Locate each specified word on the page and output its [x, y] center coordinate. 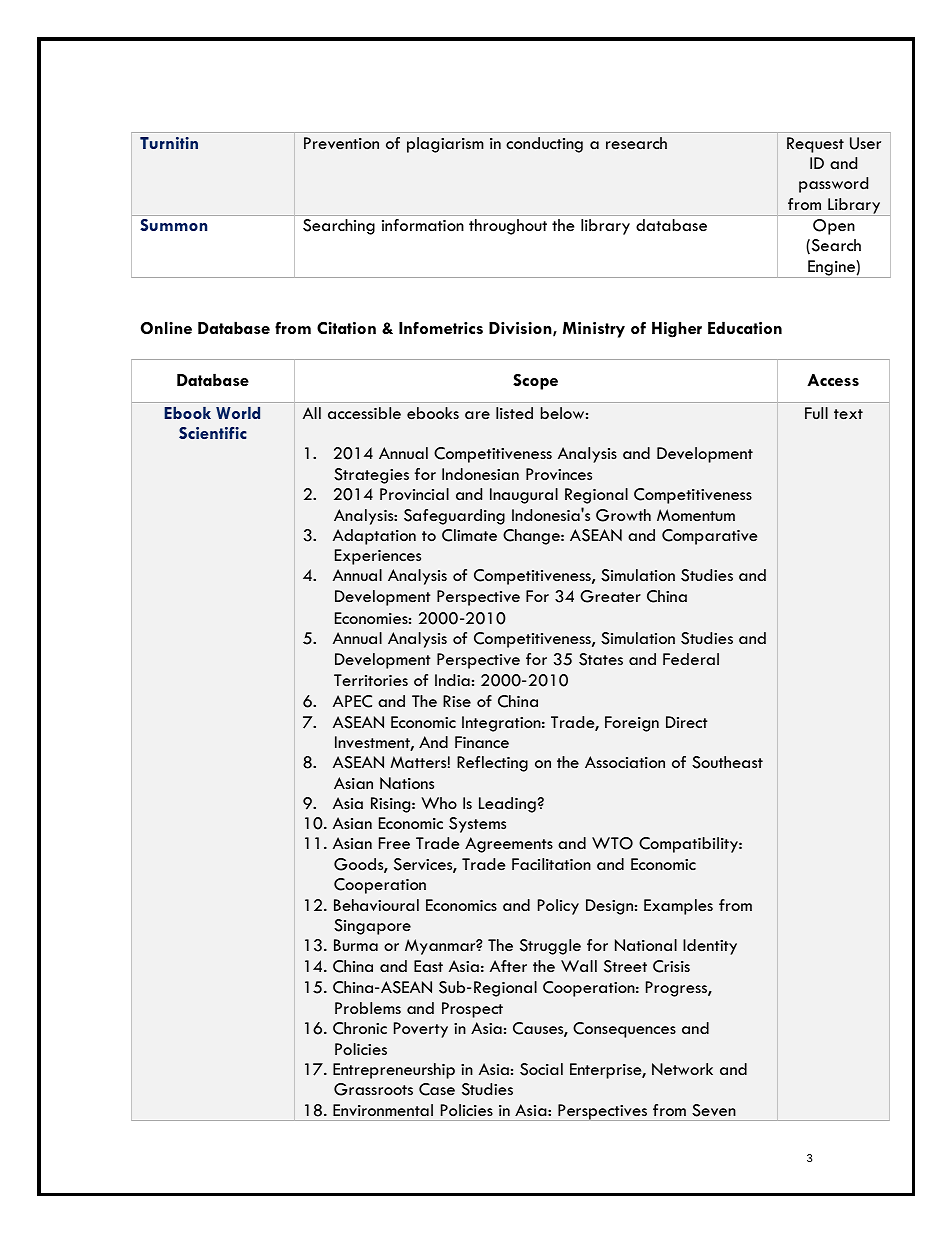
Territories [371, 680]
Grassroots [373, 1089]
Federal [691, 659]
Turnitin [169, 143]
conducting [544, 145]
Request [815, 145]
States [601, 659]
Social [541, 1069]
